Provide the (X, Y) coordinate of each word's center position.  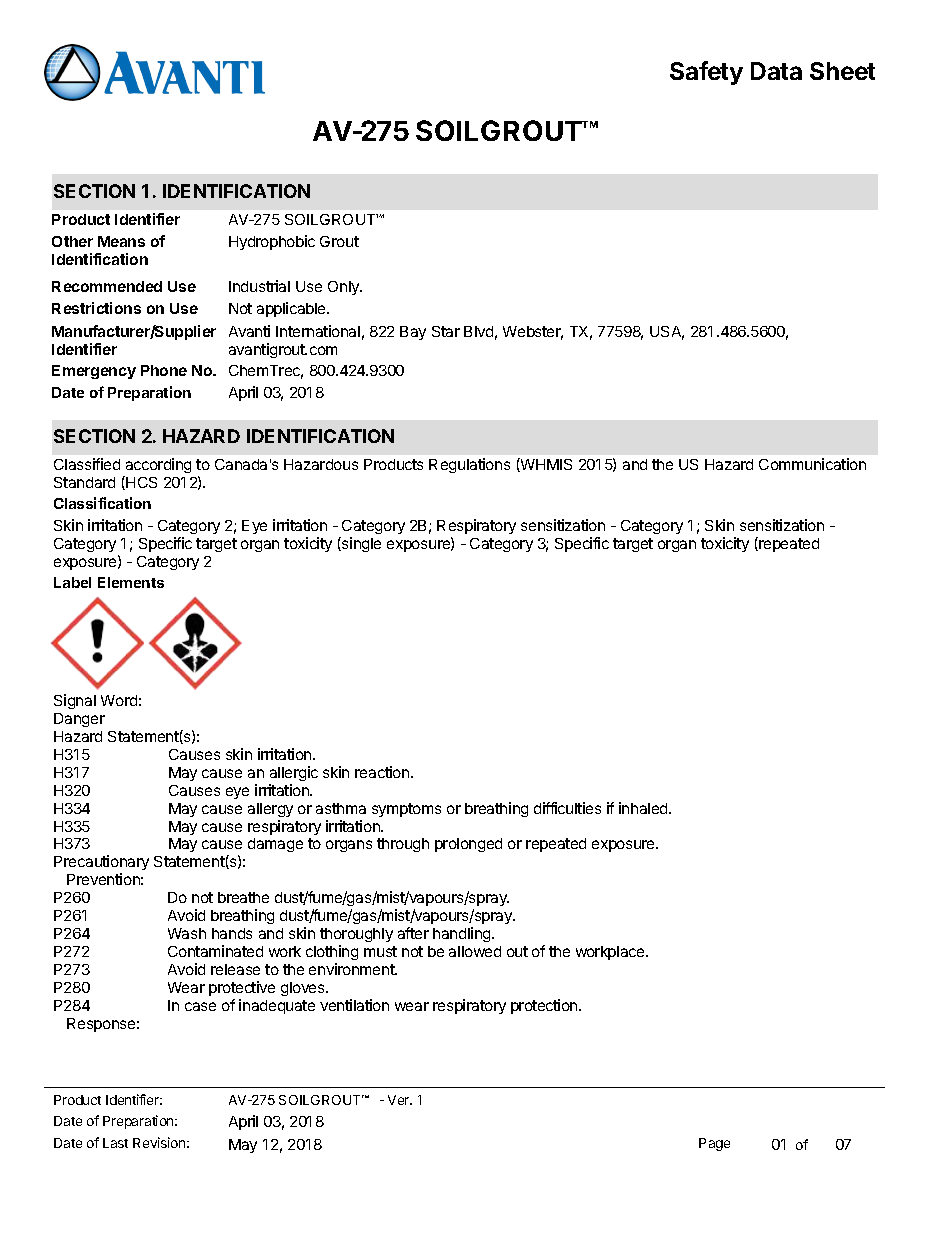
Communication (812, 464)
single (360, 544)
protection (545, 1006)
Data (776, 71)
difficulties (567, 808)
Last (115, 1143)
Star (446, 331)
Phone (164, 370)
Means (121, 241)
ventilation (354, 1005)
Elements (131, 582)
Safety (706, 73)
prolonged (468, 845)
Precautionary (101, 864)
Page (714, 1144)
